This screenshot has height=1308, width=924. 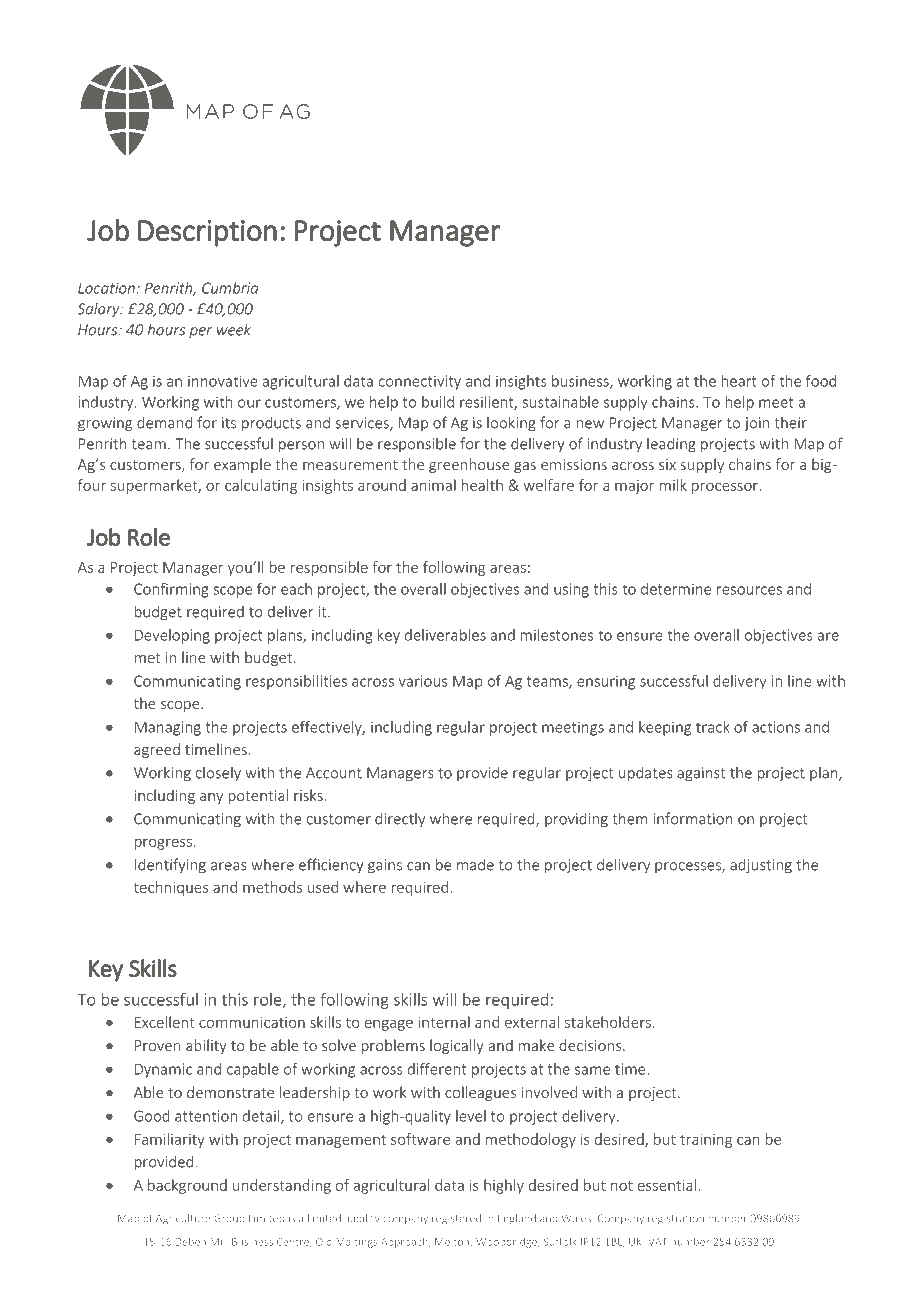 I want to click on using, so click(x=571, y=590).
